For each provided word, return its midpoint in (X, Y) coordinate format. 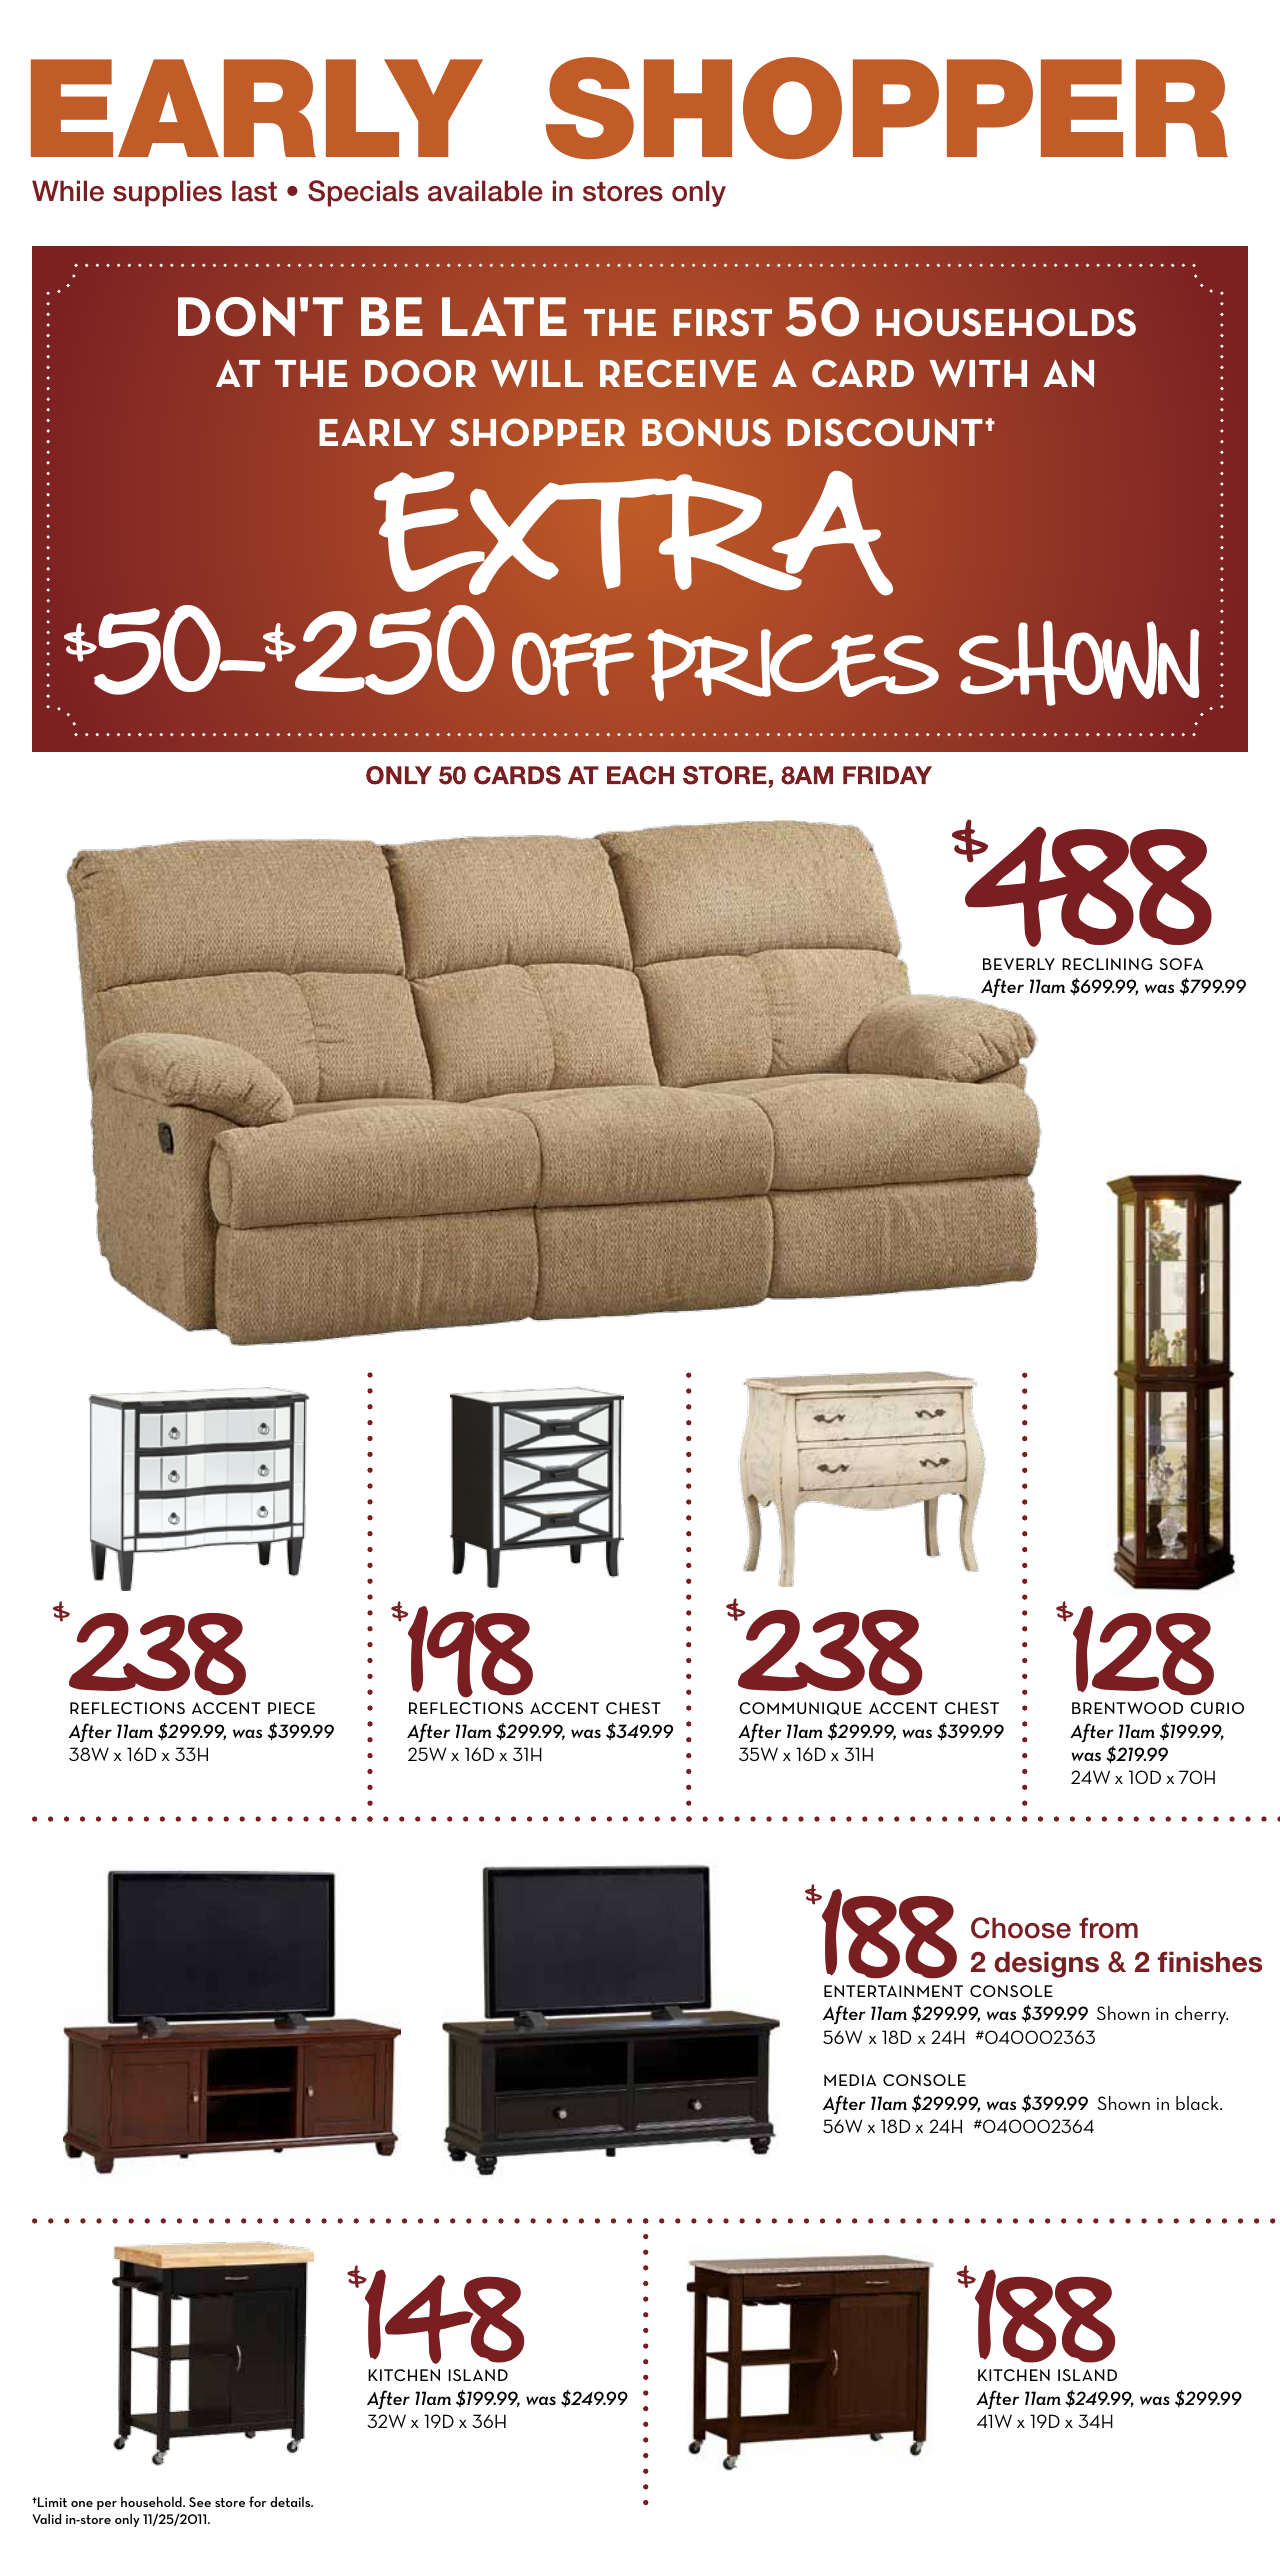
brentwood (1127, 1708)
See (200, 2502)
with (978, 373)
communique (800, 1708)
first (723, 322)
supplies (167, 193)
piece (291, 1708)
